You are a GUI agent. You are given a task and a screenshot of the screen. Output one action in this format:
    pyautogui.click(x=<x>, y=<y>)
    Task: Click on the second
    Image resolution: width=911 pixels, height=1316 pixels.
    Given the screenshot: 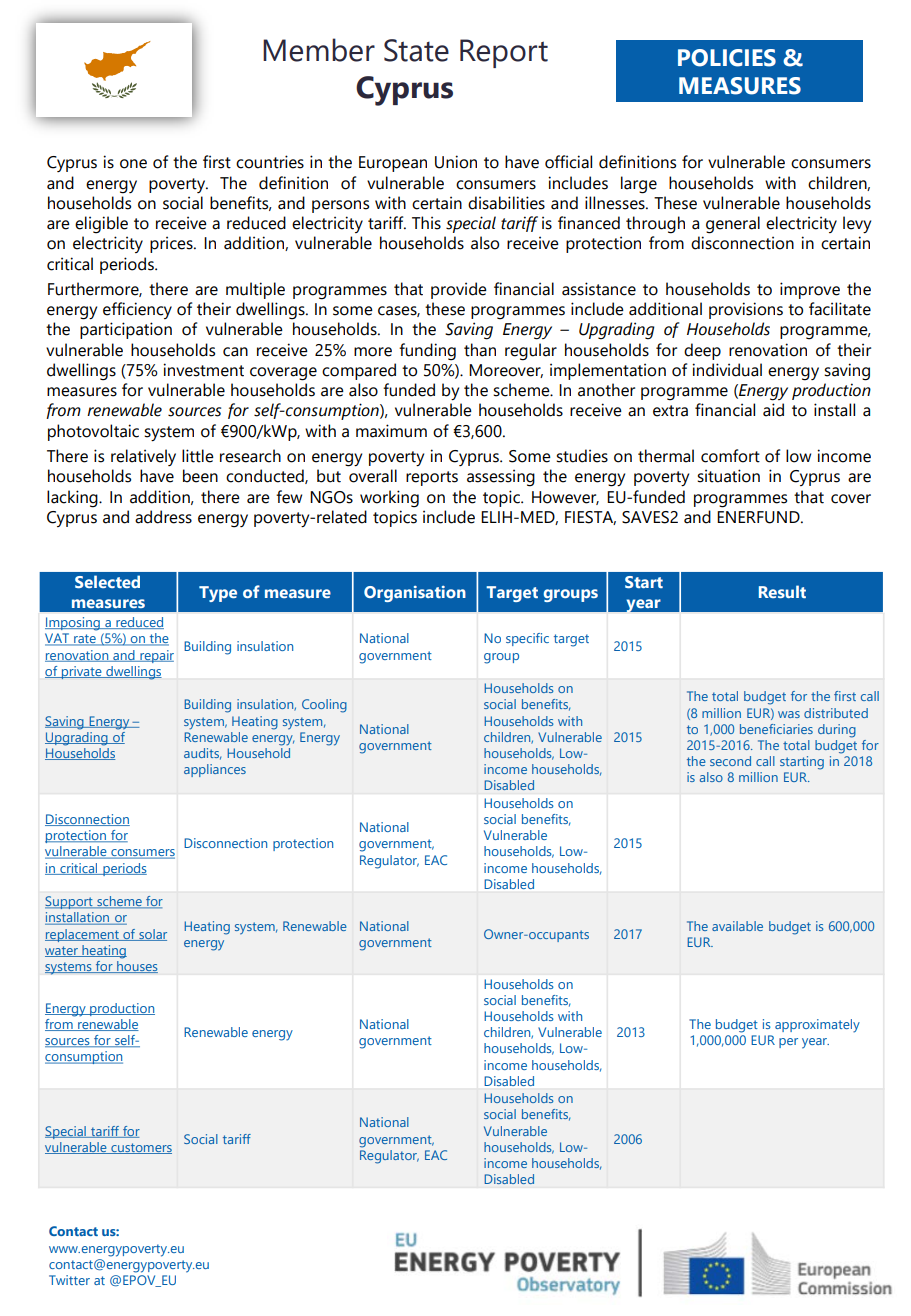 What is the action you would take?
    pyautogui.click(x=730, y=761)
